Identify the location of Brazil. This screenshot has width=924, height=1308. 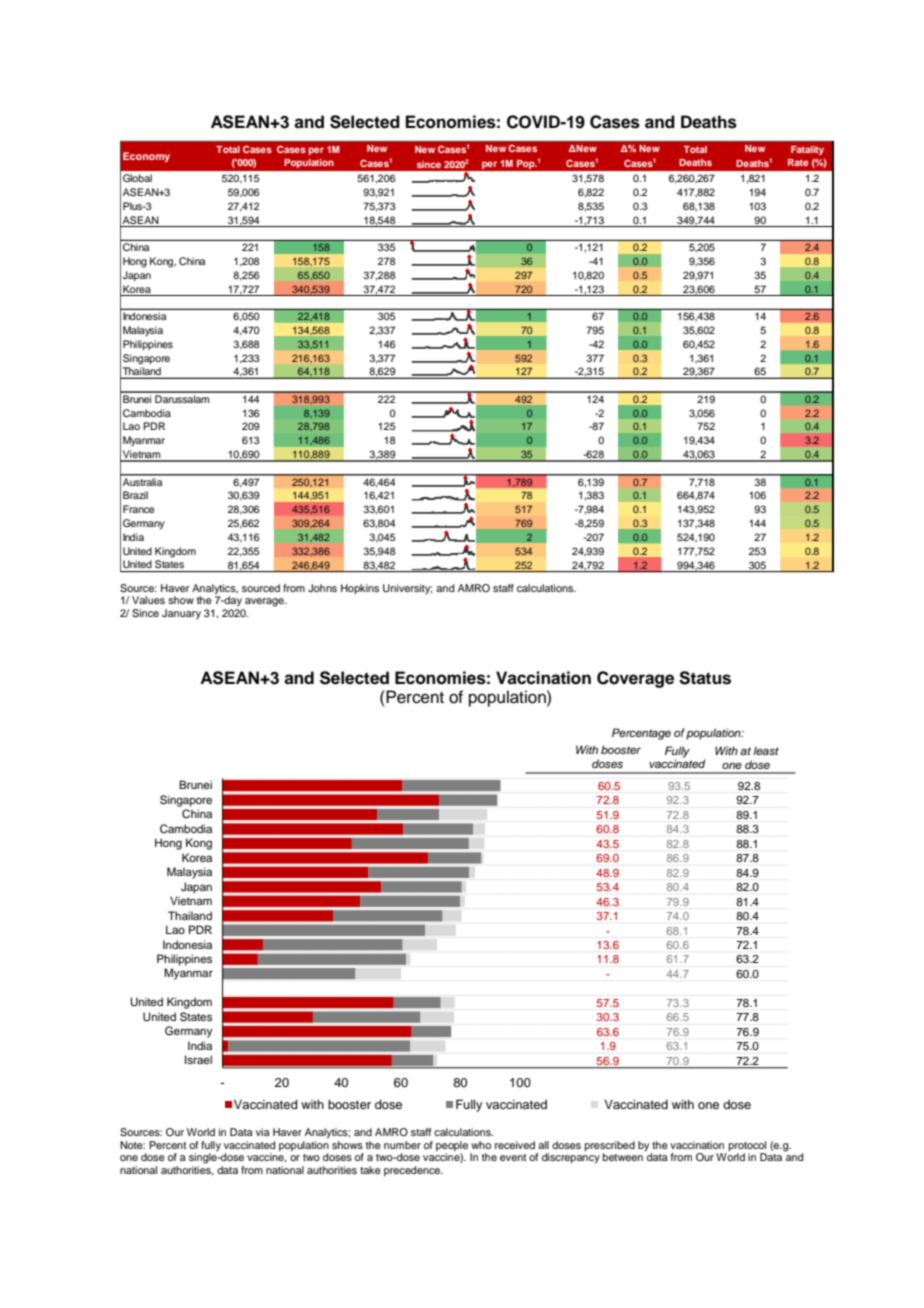
(135, 495).
